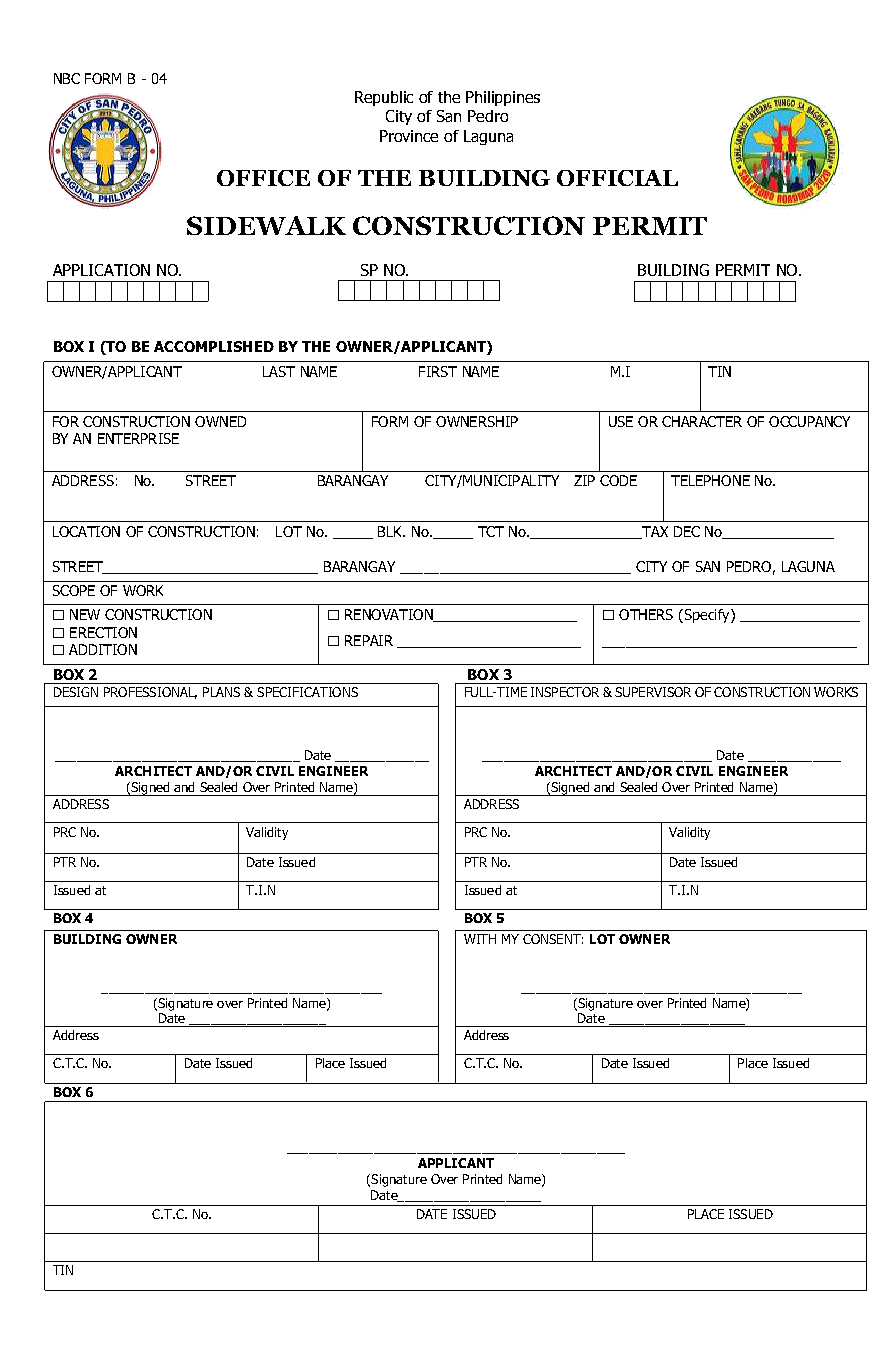 The height and width of the screenshot is (1372, 893). Describe the element at coordinates (480, 939) in the screenshot. I see `WITH` at that location.
